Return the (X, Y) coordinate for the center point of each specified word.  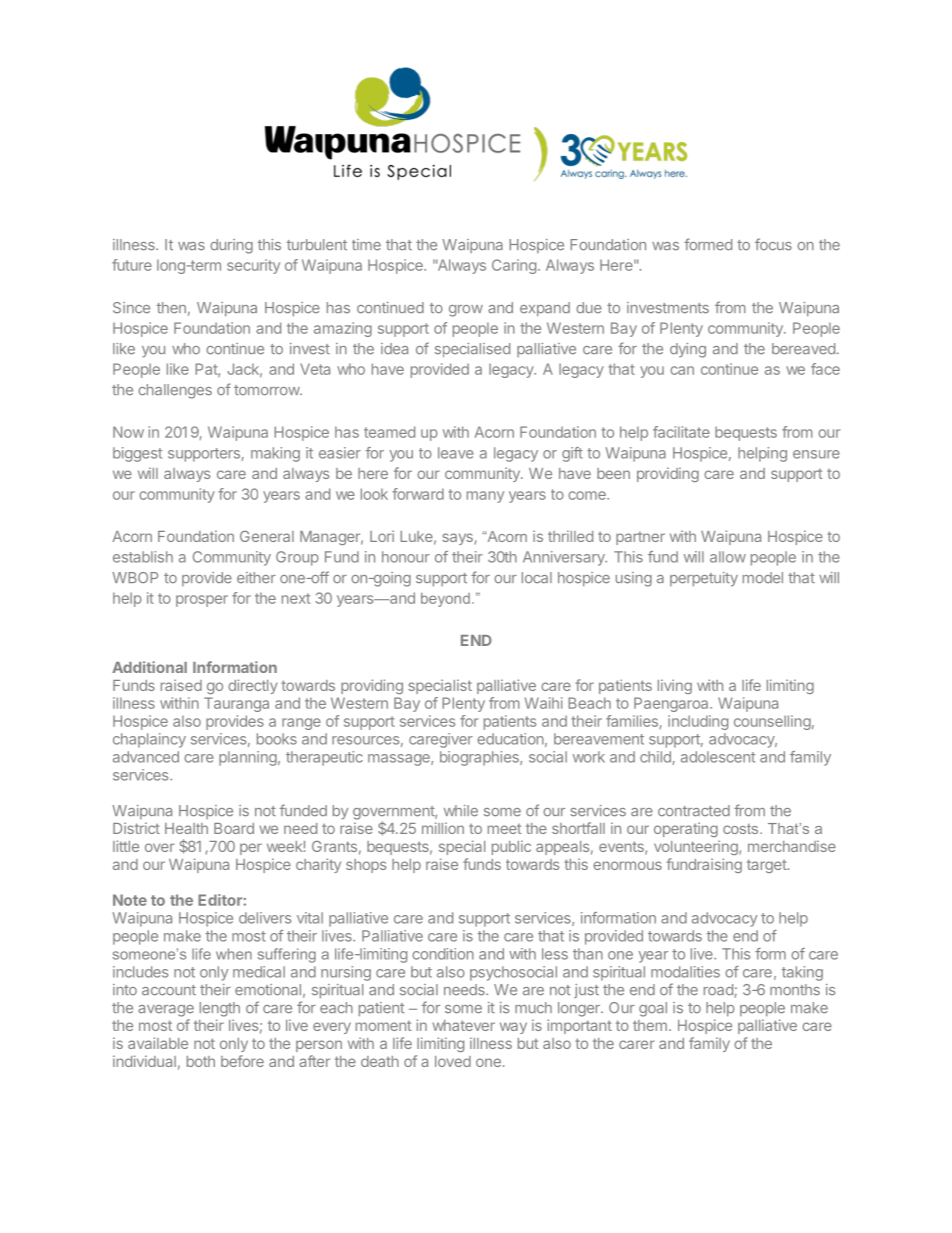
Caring (514, 266)
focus (773, 244)
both (201, 1061)
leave (456, 453)
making (275, 454)
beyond (445, 600)
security (253, 266)
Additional (149, 667)
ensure (816, 454)
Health (186, 828)
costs (742, 829)
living (675, 686)
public (511, 847)
